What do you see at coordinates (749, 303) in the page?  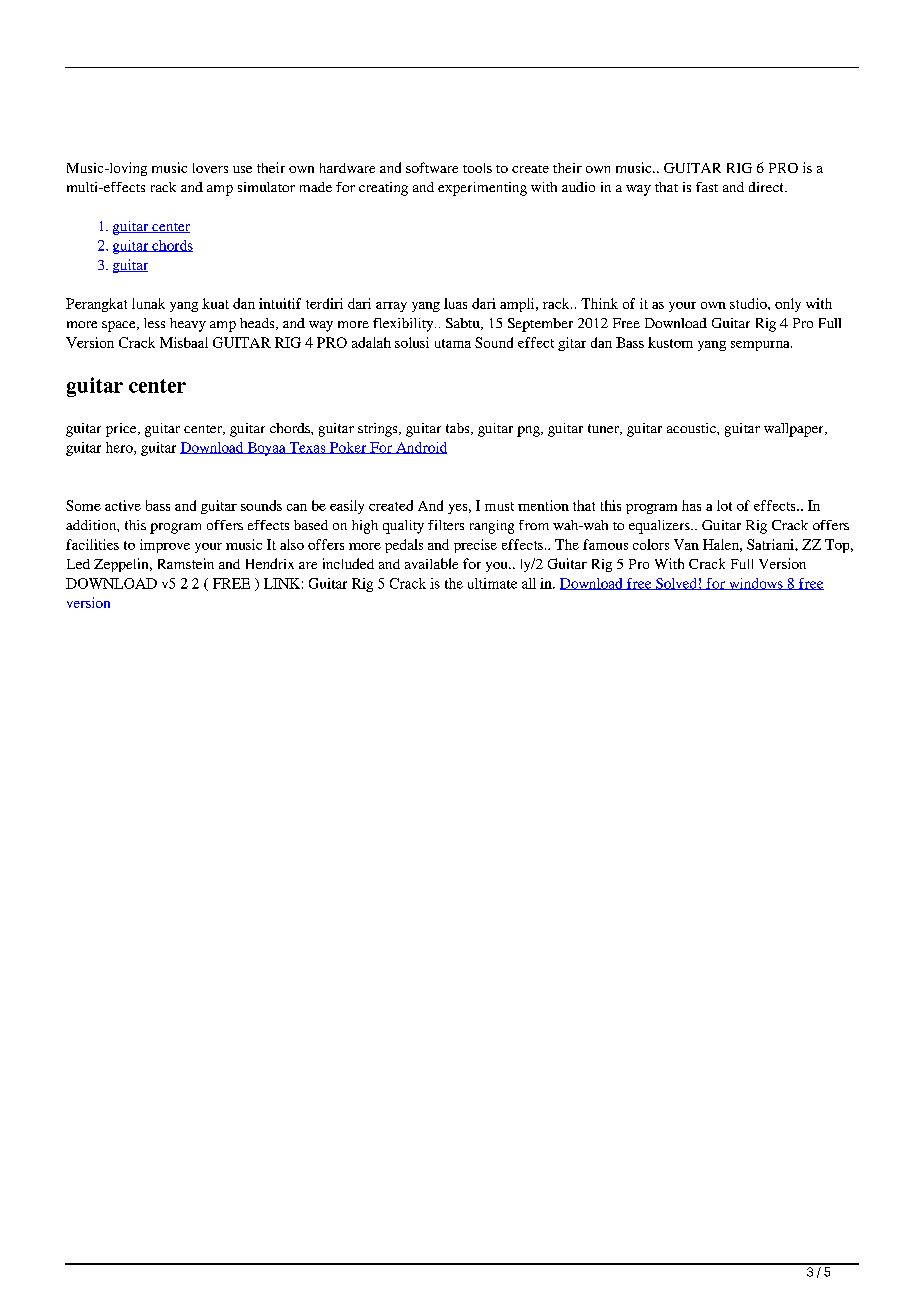 I see `studio` at bounding box center [749, 303].
